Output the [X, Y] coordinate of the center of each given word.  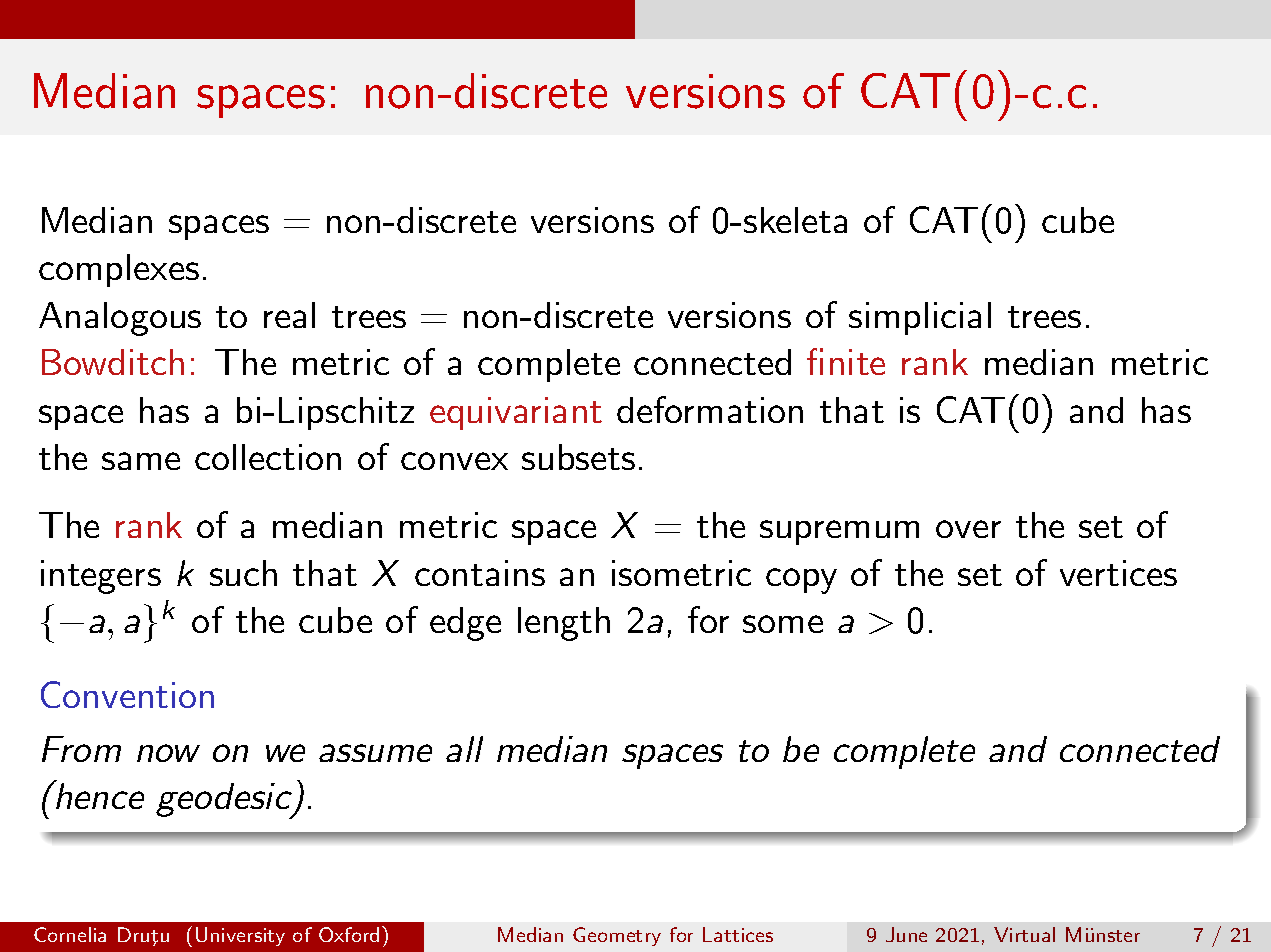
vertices [1118, 573]
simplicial [920, 318]
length [564, 624]
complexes [119, 270]
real [289, 315]
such [243, 573]
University [240, 936]
